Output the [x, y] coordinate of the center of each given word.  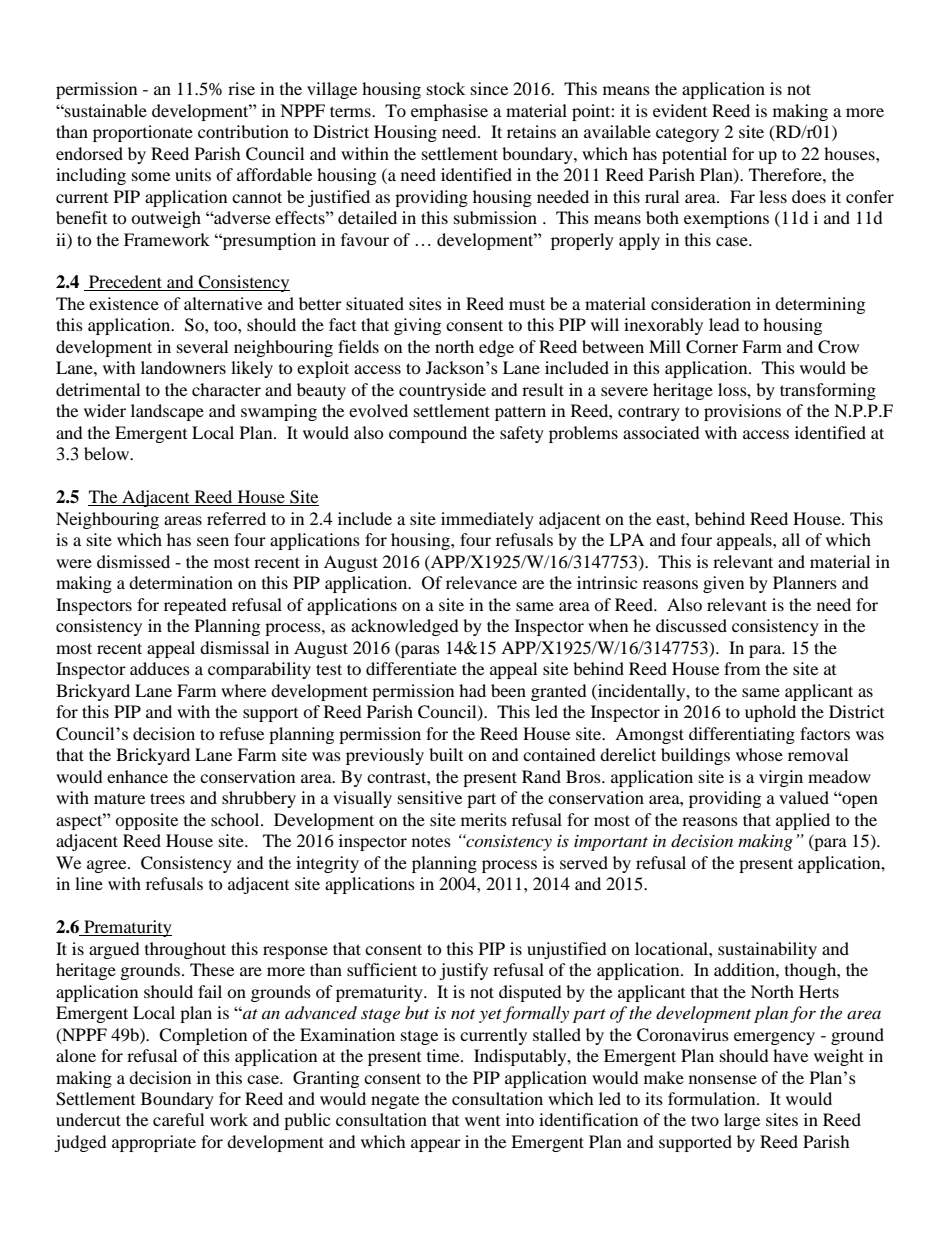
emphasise [449, 112]
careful [178, 1119]
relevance [481, 582]
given [723, 584]
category [687, 134]
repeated [195, 606]
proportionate [143, 133]
